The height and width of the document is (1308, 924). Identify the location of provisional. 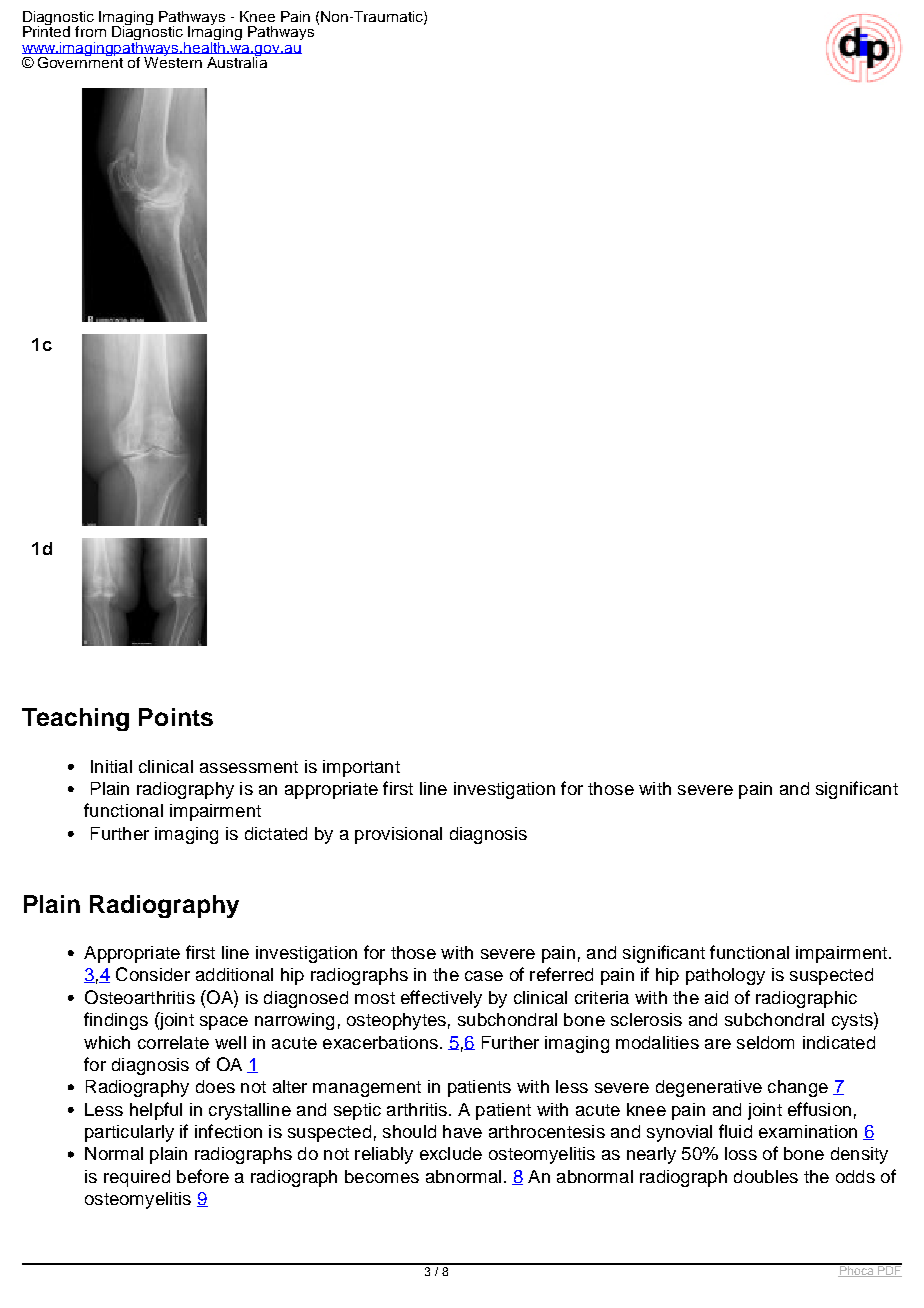
(398, 835).
